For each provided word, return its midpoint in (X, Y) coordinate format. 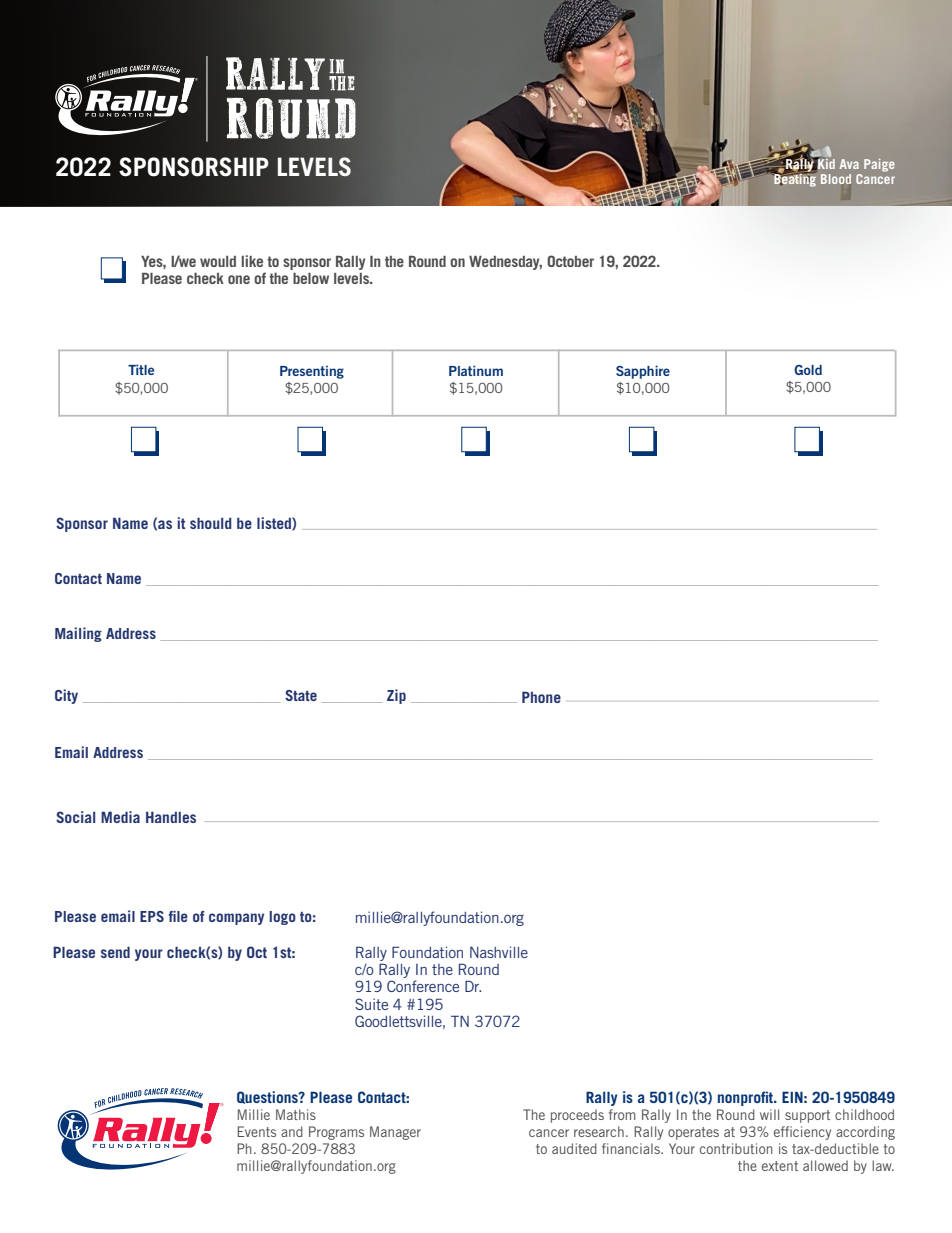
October (570, 261)
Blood (836, 179)
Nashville (499, 952)
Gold (808, 370)
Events (257, 1131)
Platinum (476, 370)
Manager (395, 1133)
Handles (171, 817)
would (218, 261)
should (211, 523)
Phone (541, 697)
